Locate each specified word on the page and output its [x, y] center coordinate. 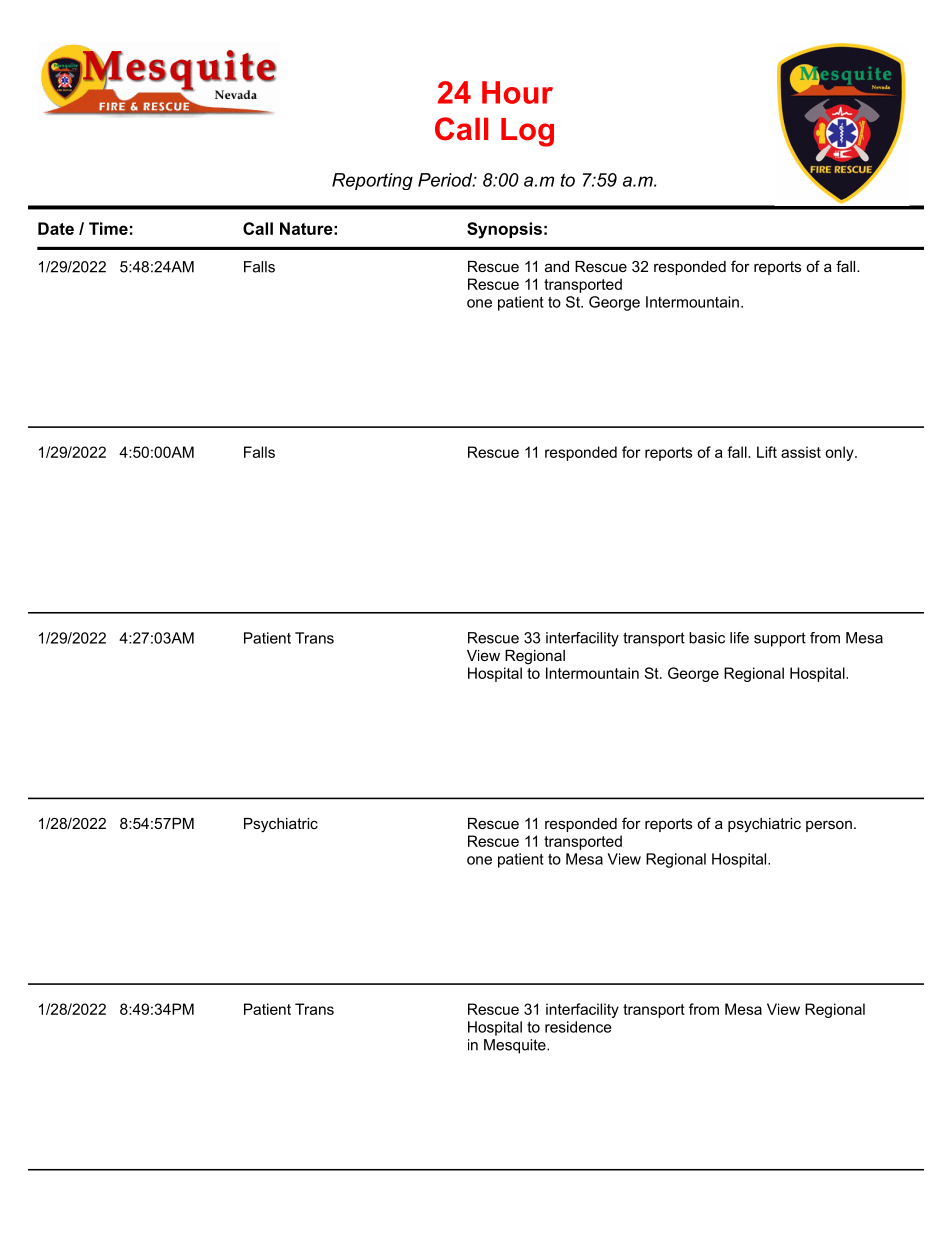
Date [56, 228]
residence [578, 1027]
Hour [517, 92]
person [829, 826]
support [780, 639]
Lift [767, 452]
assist [801, 452]
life [739, 638]
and [557, 266]
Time [108, 228]
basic [707, 638]
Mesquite [516, 1046]
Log [527, 132]
